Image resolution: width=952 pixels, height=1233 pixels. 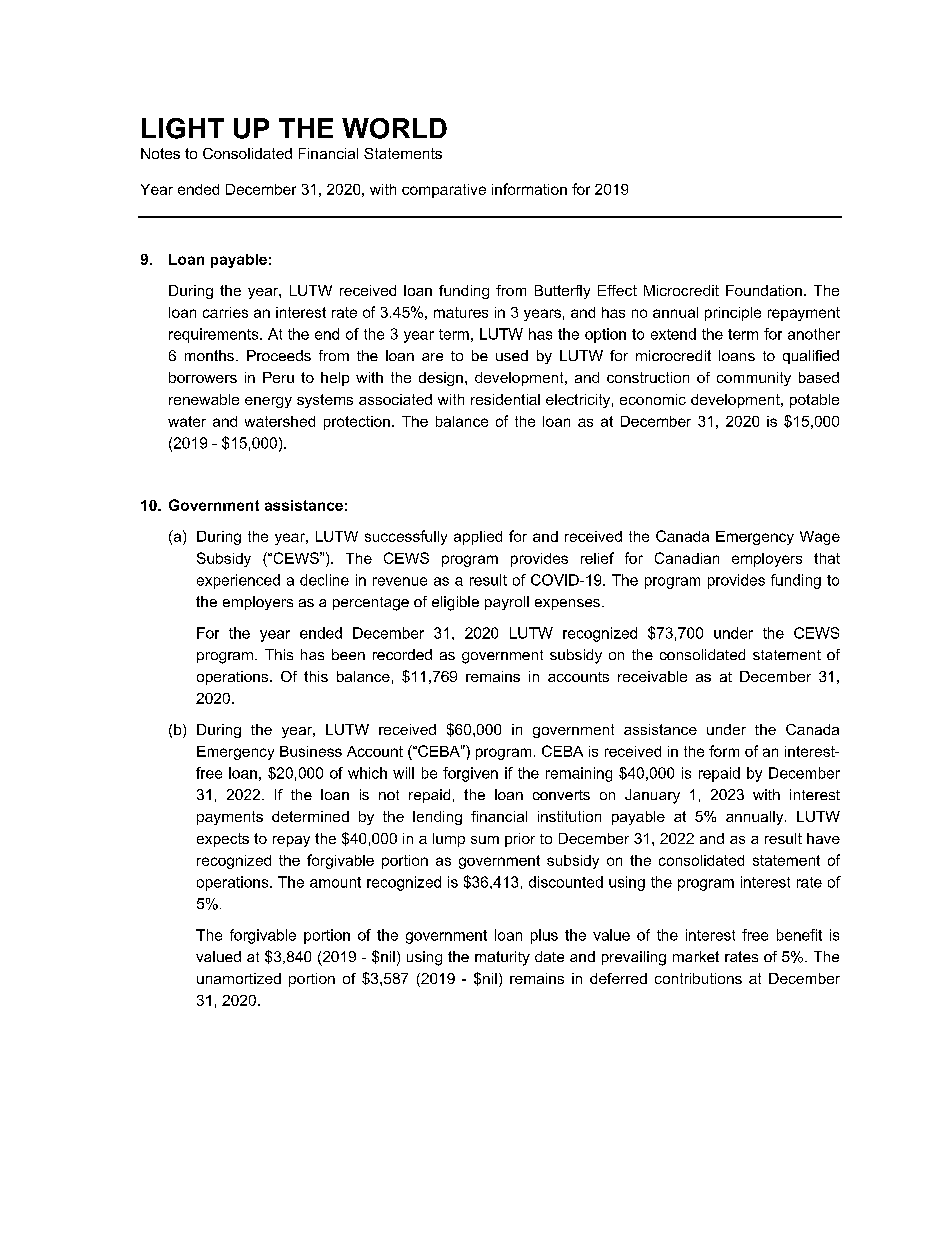 I want to click on LIGHT, so click(x=183, y=128).
